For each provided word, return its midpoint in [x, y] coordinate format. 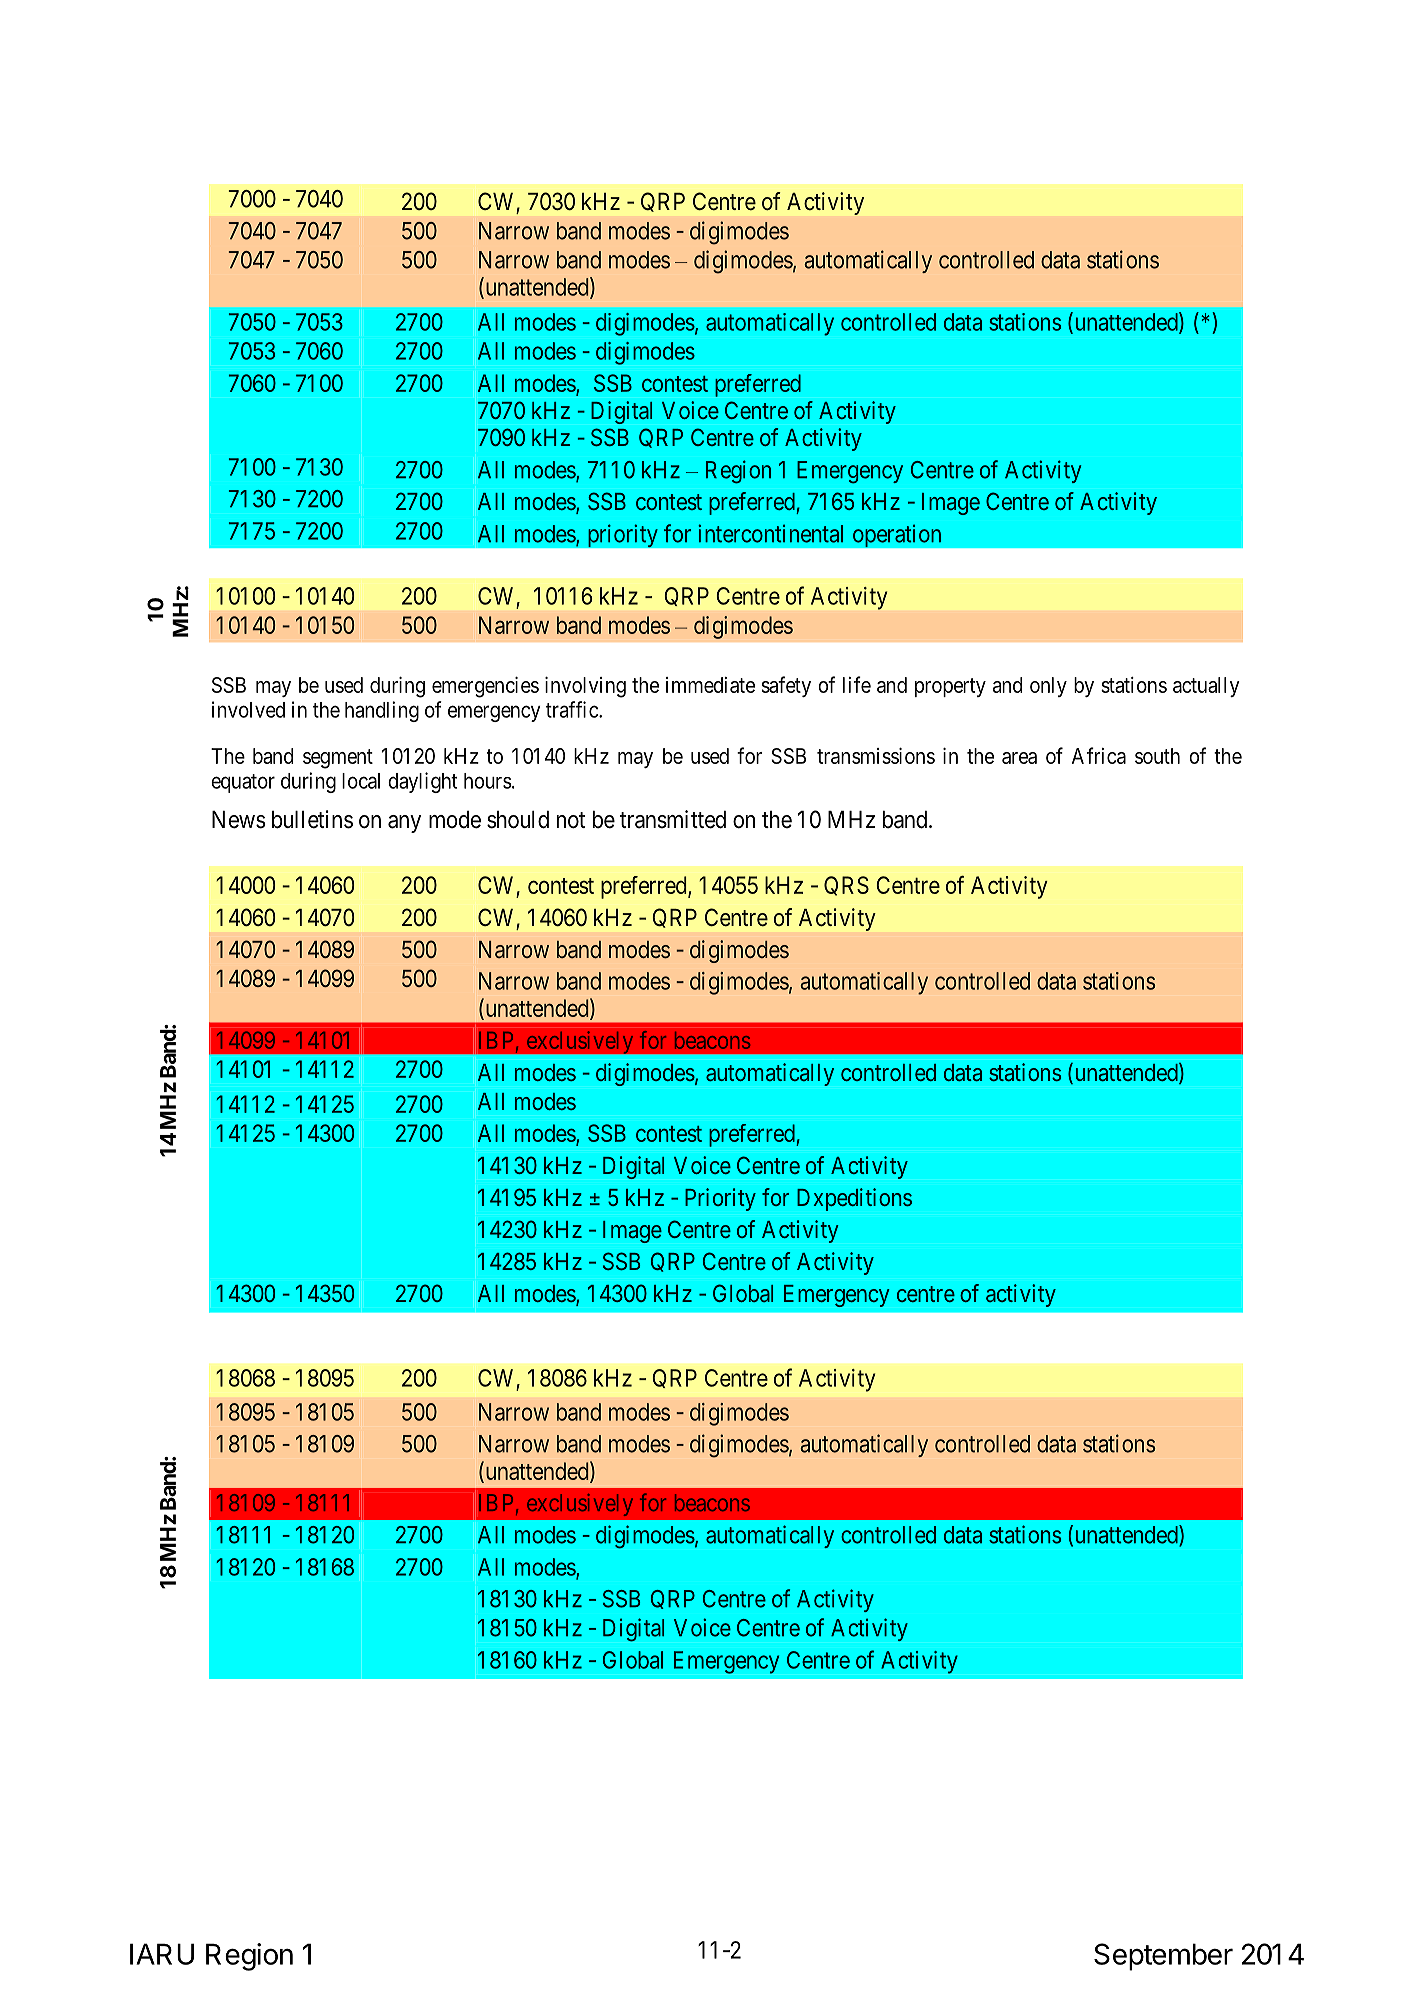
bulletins [312, 819]
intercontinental [770, 533]
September [1163, 1957]
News [239, 820]
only [1048, 687]
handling [382, 711]
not [571, 820]
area [1019, 758]
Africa [1099, 755]
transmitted [673, 819]
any [404, 824]
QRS [846, 886]
